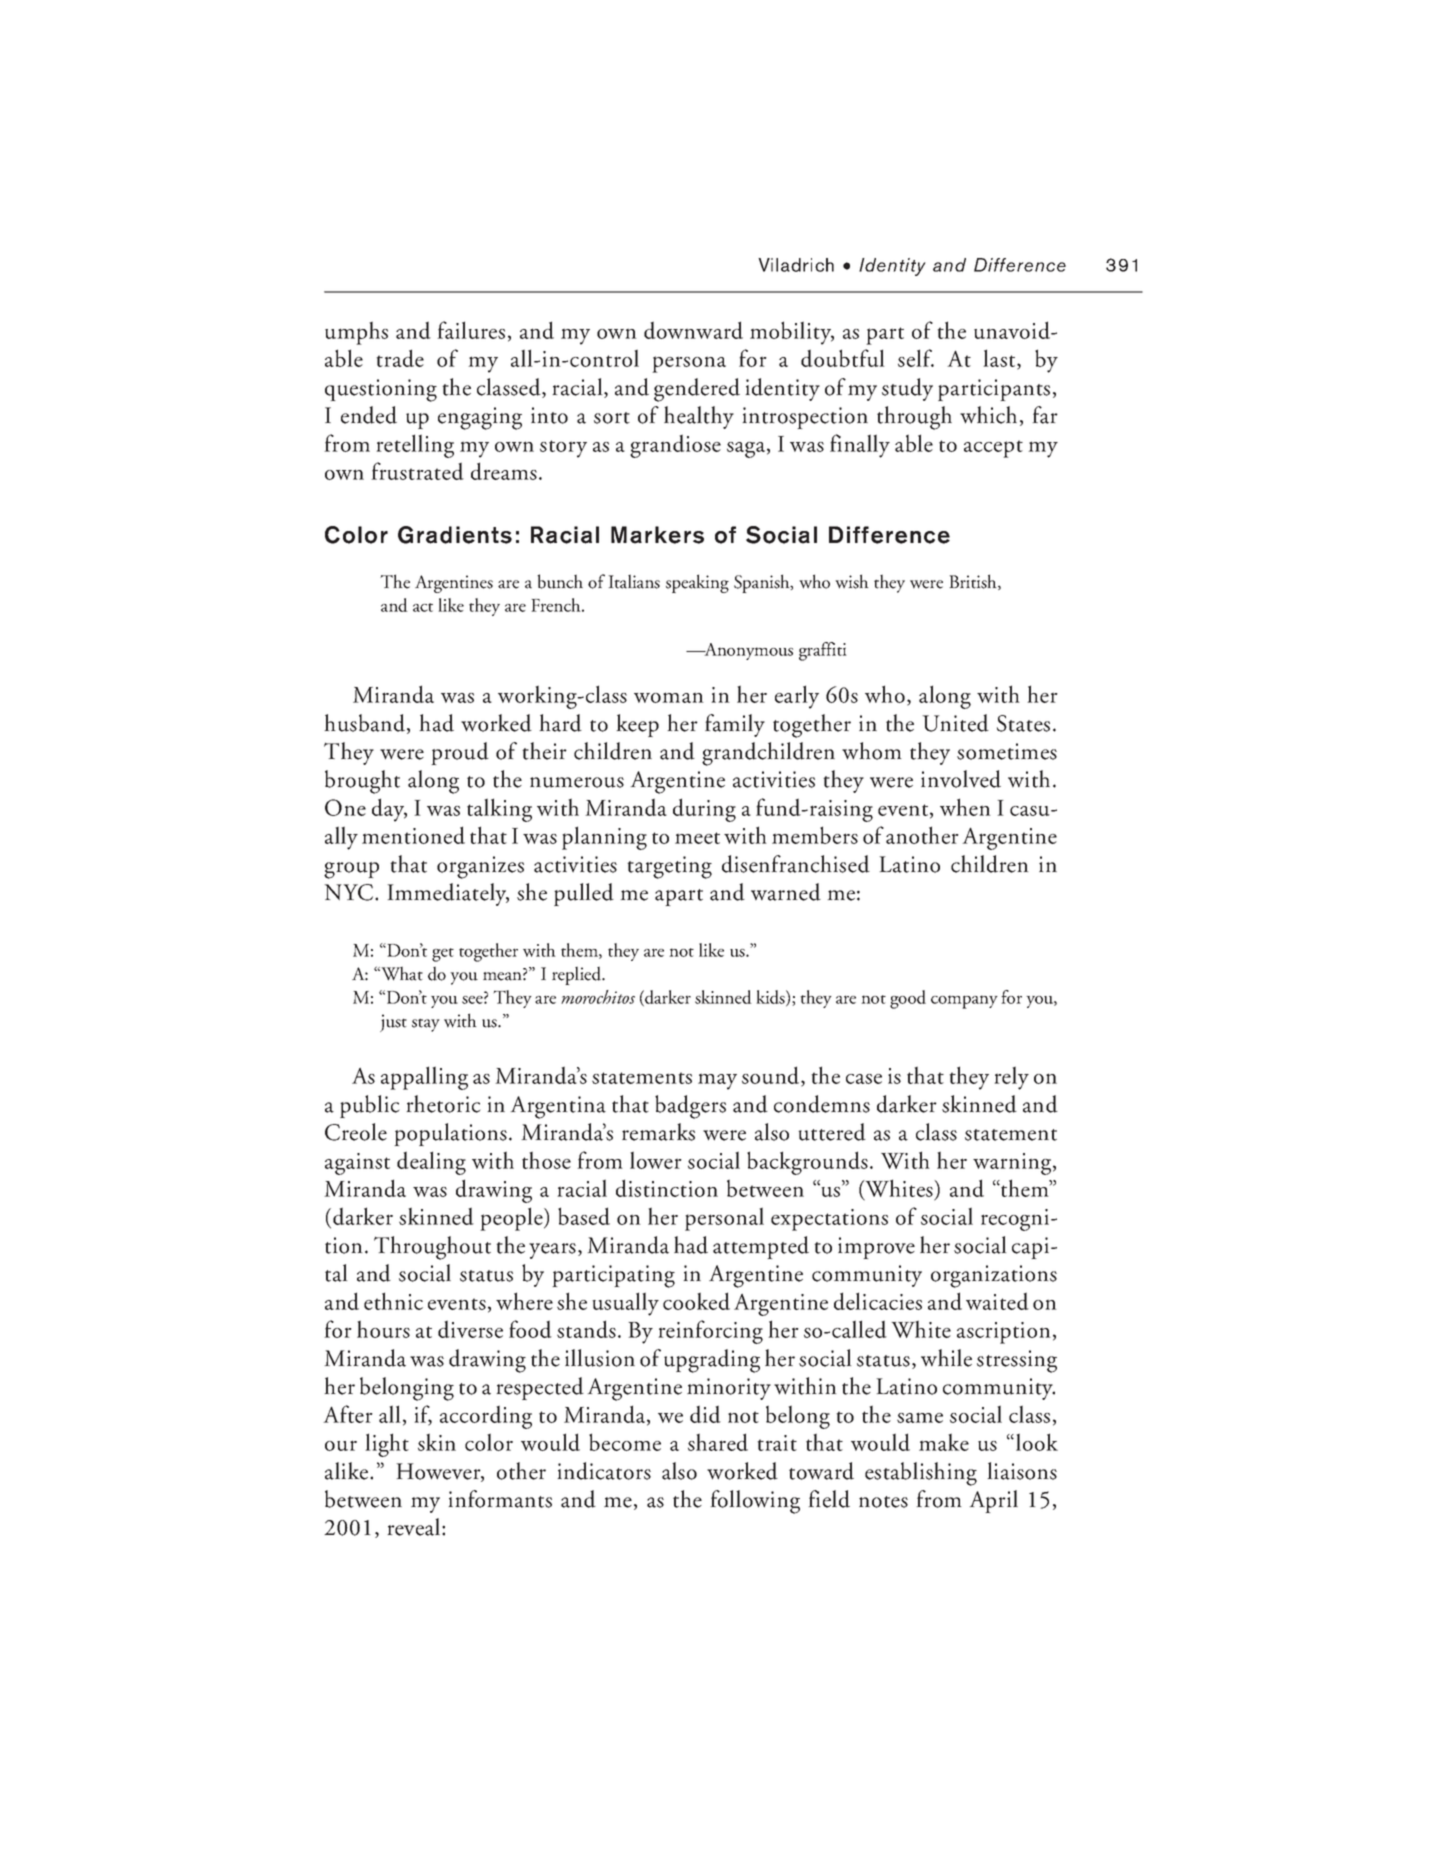 The height and width of the screenshot is (1863, 1439). Describe the element at coordinates (443, 1104) in the screenshot. I see `rhetoric` at that location.
